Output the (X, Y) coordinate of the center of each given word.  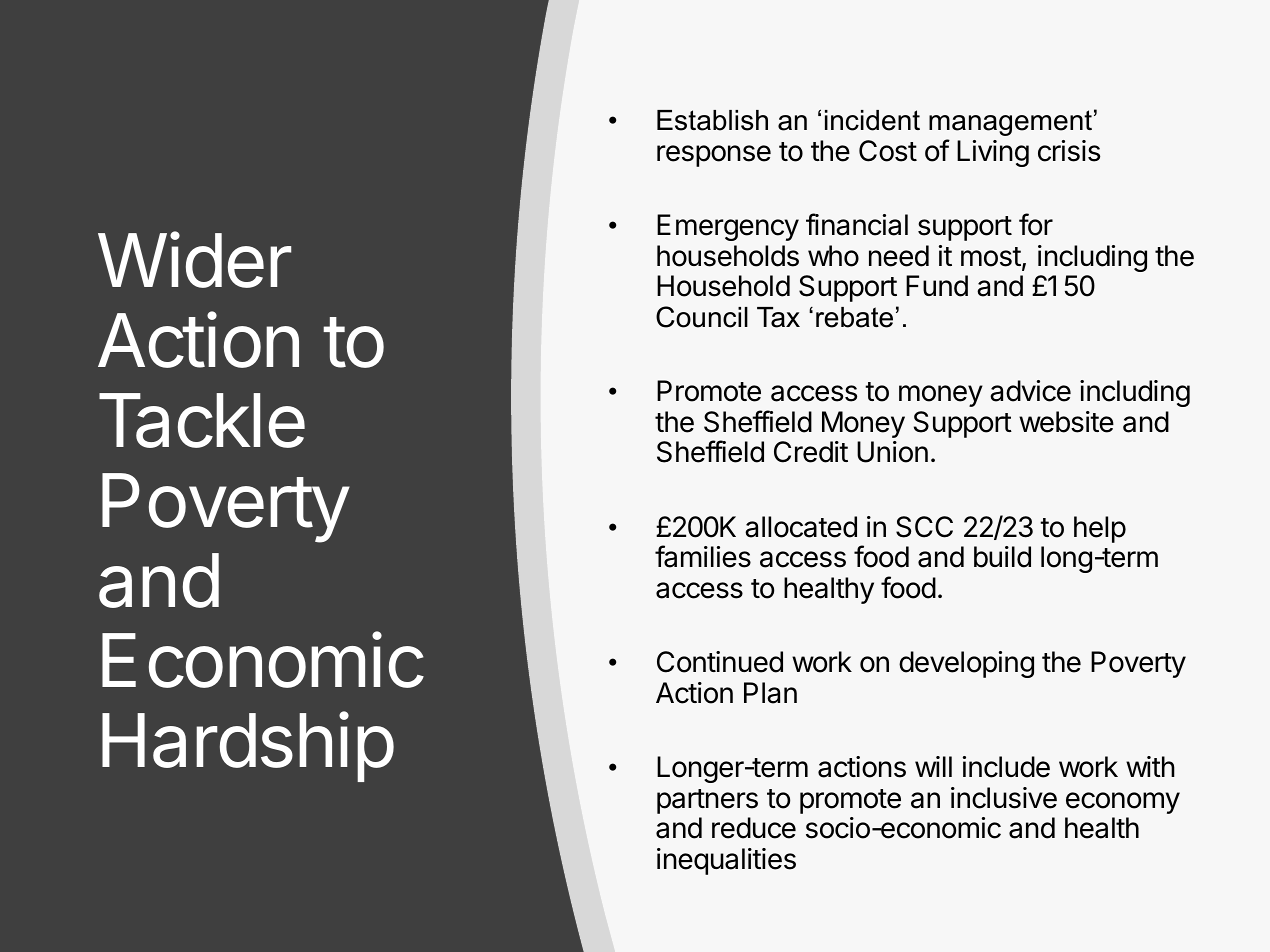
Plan (770, 693)
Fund (937, 286)
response (714, 156)
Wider (194, 260)
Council (702, 317)
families (703, 556)
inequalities (726, 861)
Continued (720, 662)
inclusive (1004, 798)
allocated (801, 527)
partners (707, 801)
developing (966, 664)
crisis (1069, 151)
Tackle (202, 420)
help (1100, 529)
